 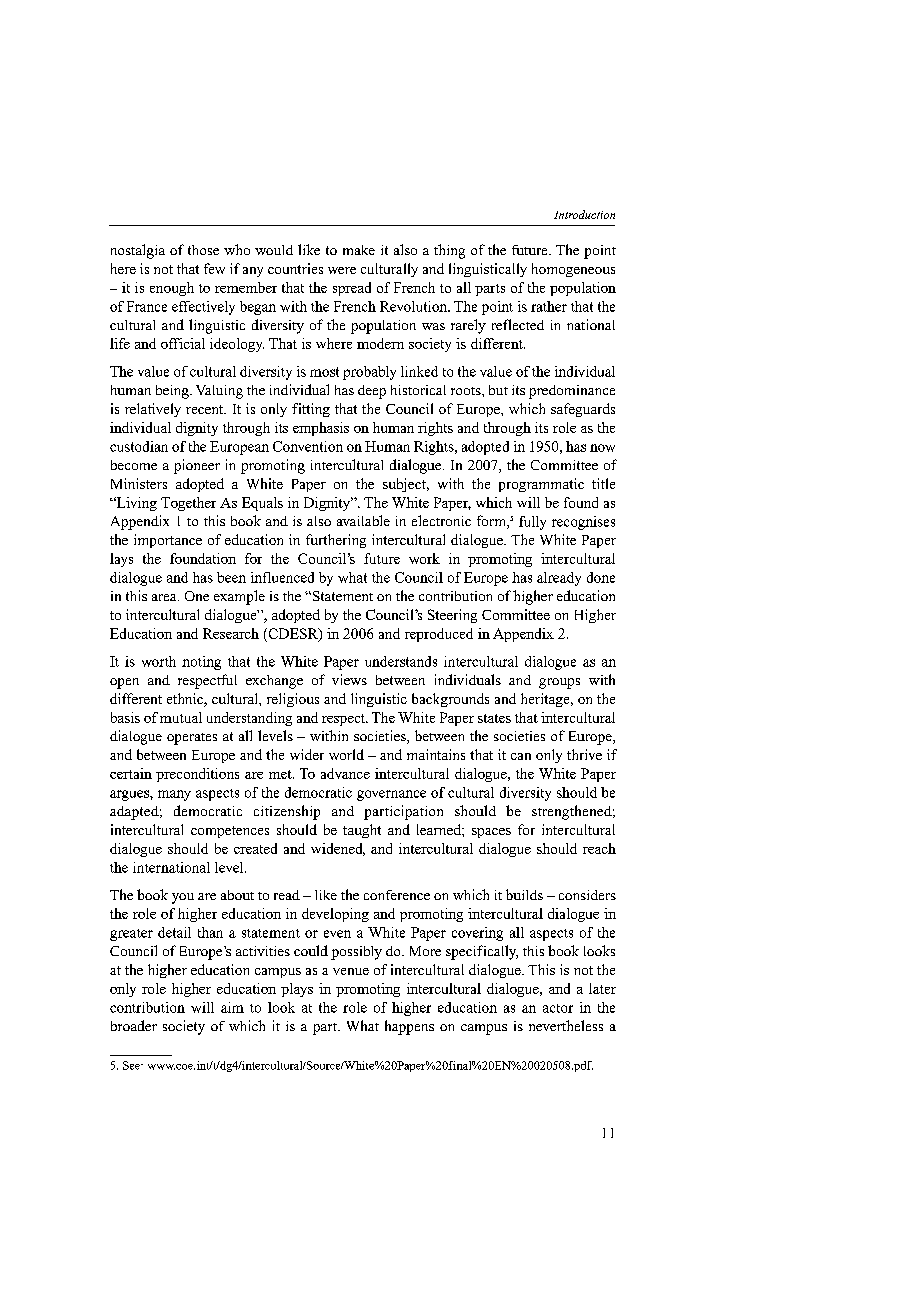 I want to click on understands, so click(x=401, y=661).
